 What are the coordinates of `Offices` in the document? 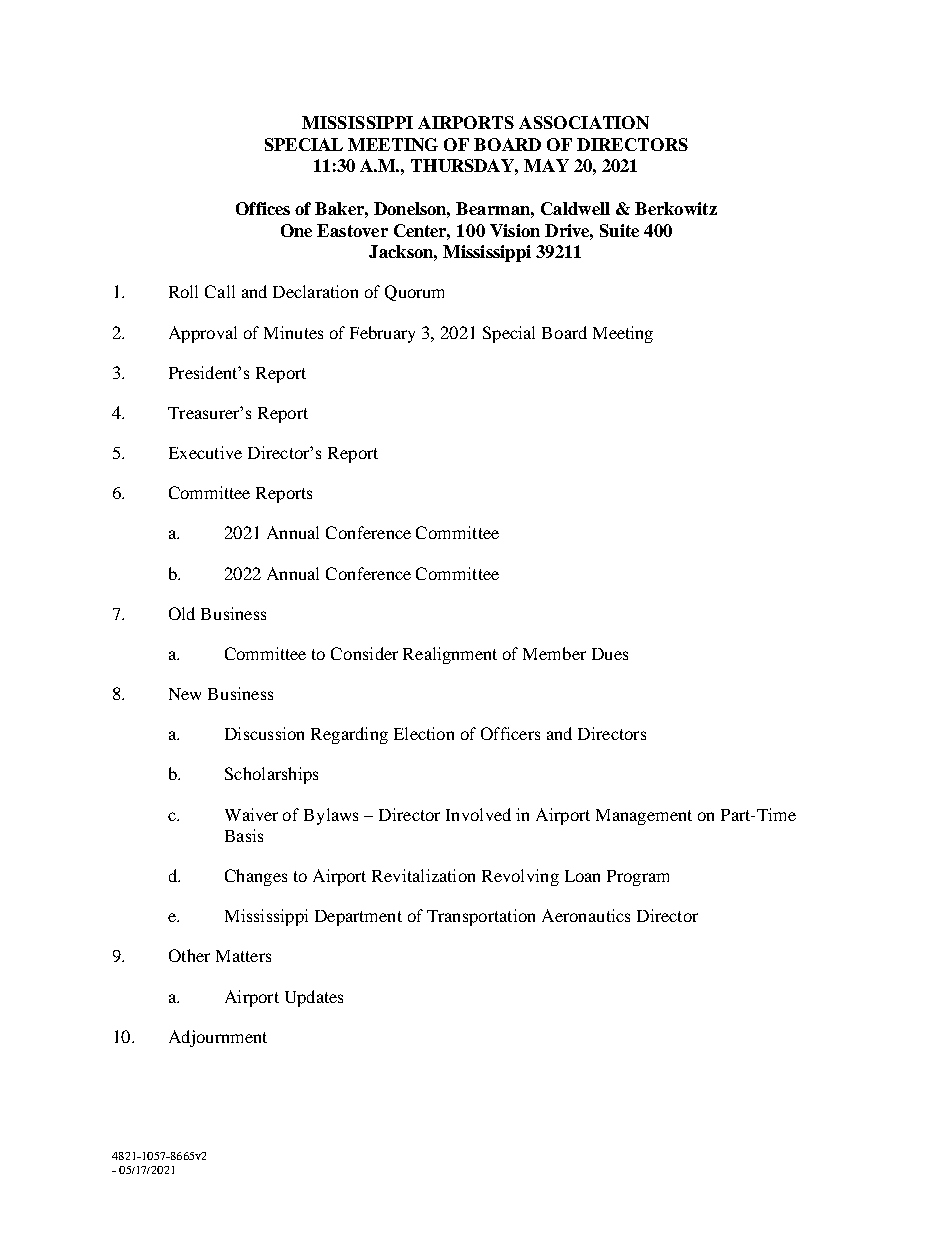 It's located at (263, 208).
